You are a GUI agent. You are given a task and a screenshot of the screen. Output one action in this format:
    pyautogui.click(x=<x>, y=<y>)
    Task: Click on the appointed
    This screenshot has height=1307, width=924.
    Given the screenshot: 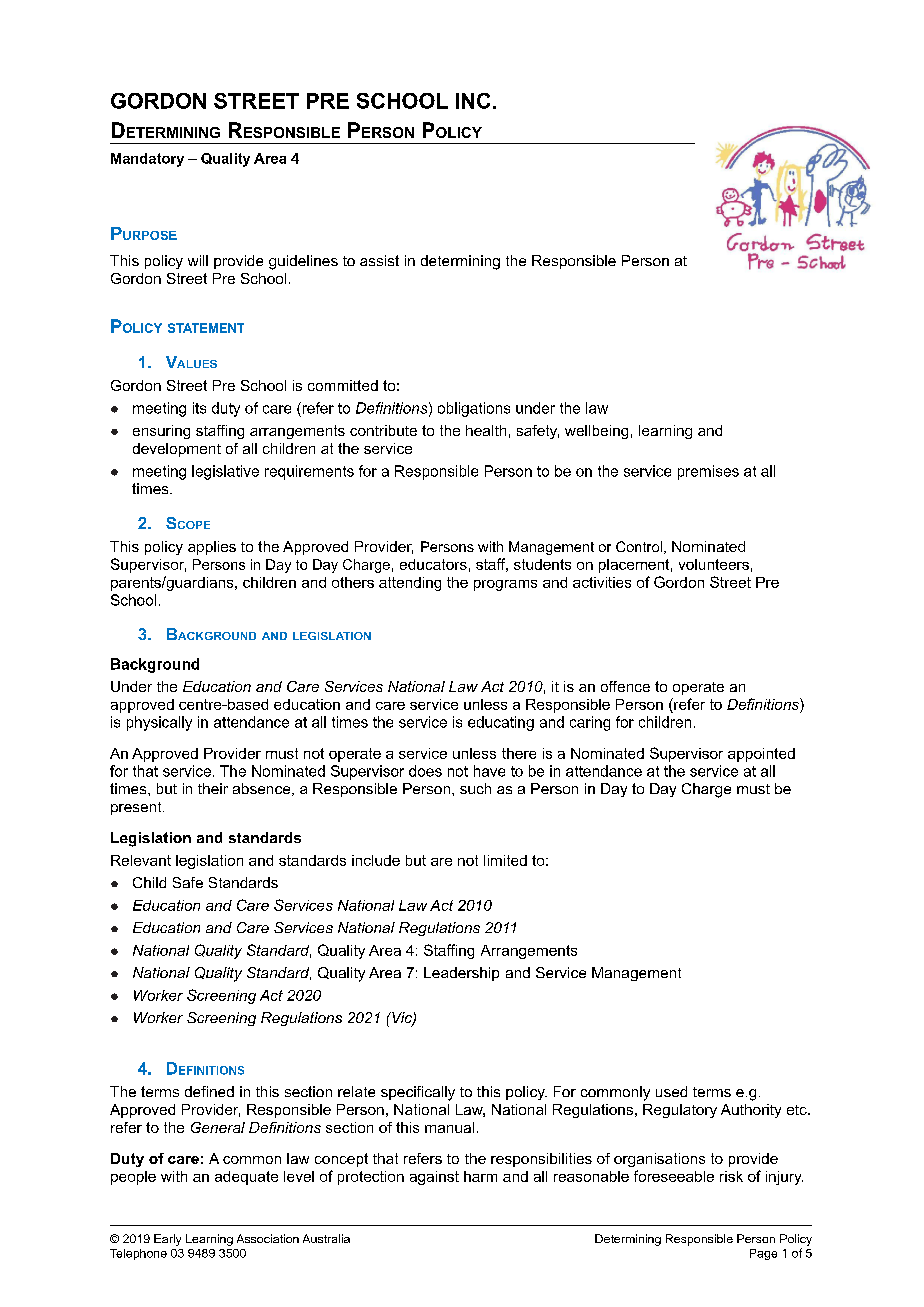 What is the action you would take?
    pyautogui.click(x=761, y=755)
